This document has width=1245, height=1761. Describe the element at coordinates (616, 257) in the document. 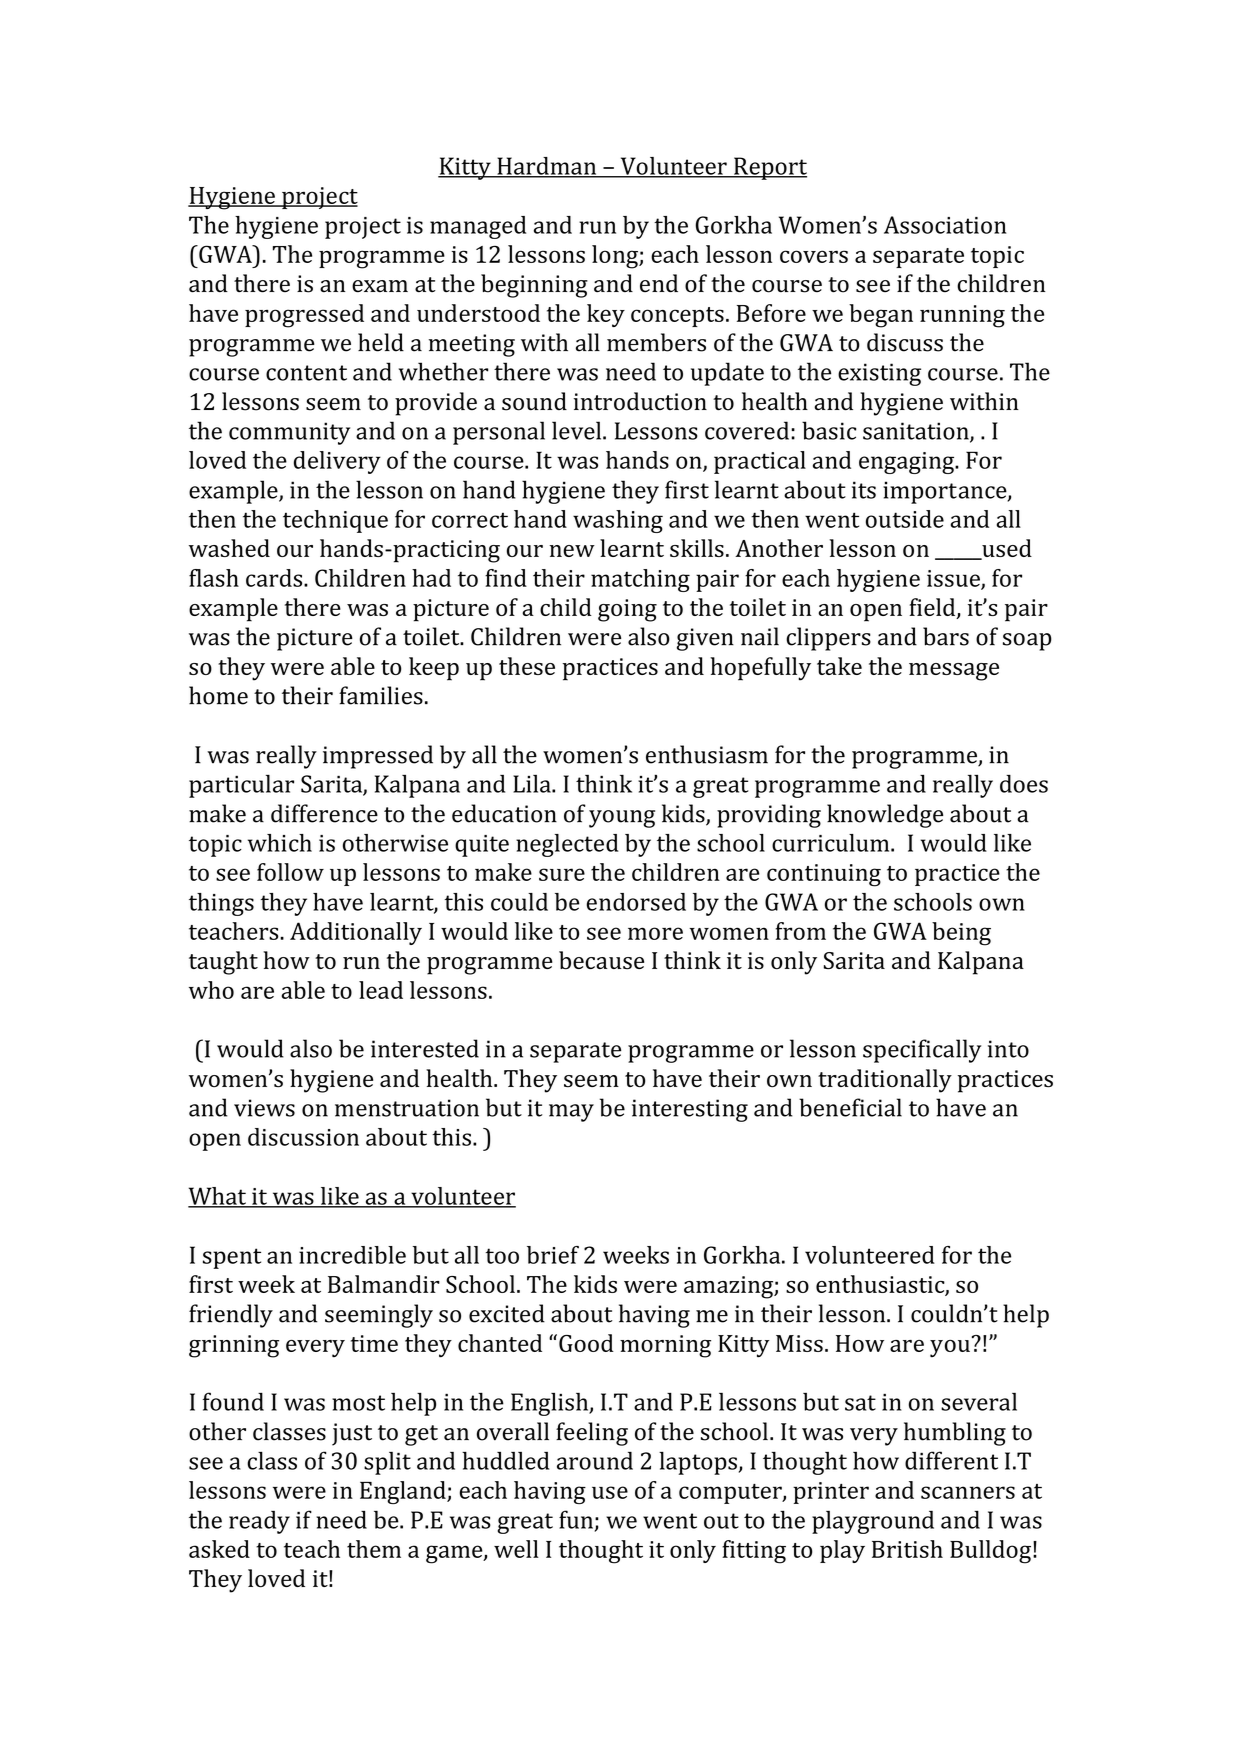

I see `long` at that location.
